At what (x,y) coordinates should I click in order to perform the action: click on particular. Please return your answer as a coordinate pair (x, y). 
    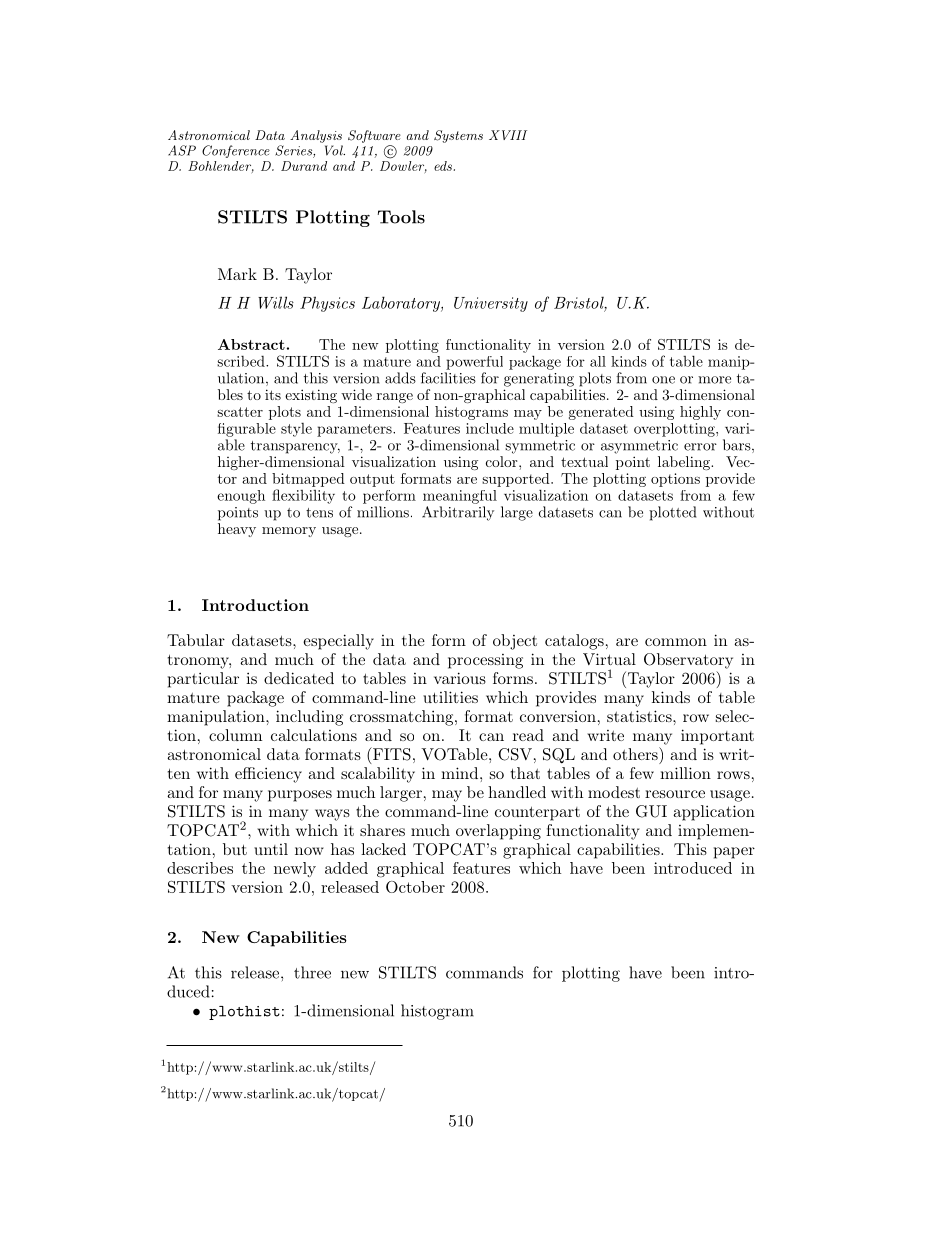
    Looking at the image, I should click on (203, 680).
